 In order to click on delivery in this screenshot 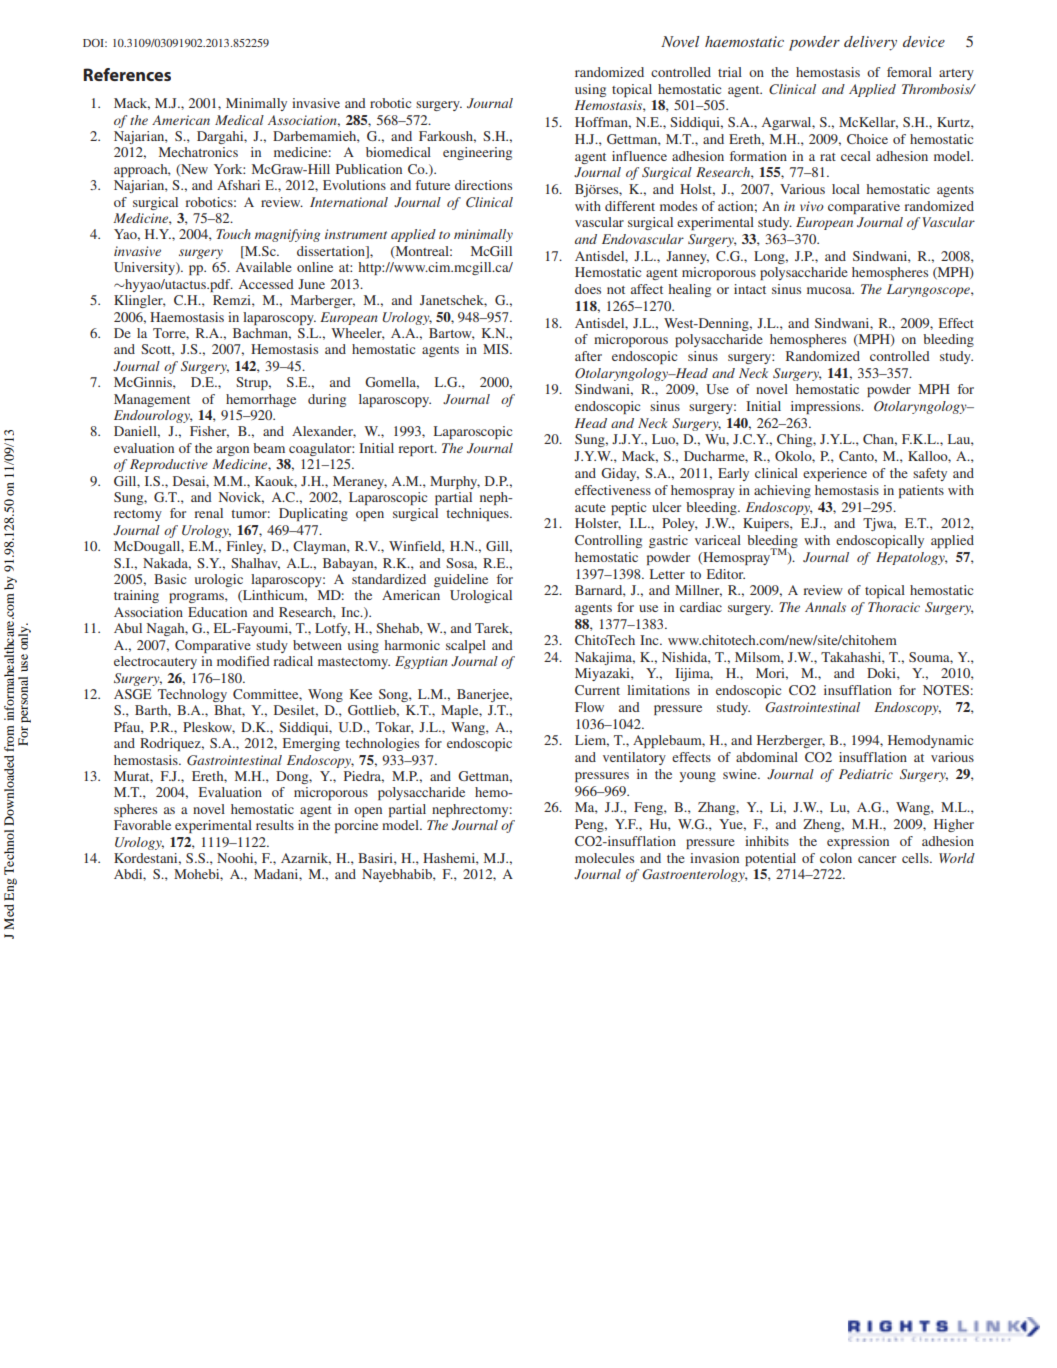, I will do `click(870, 43)`.
